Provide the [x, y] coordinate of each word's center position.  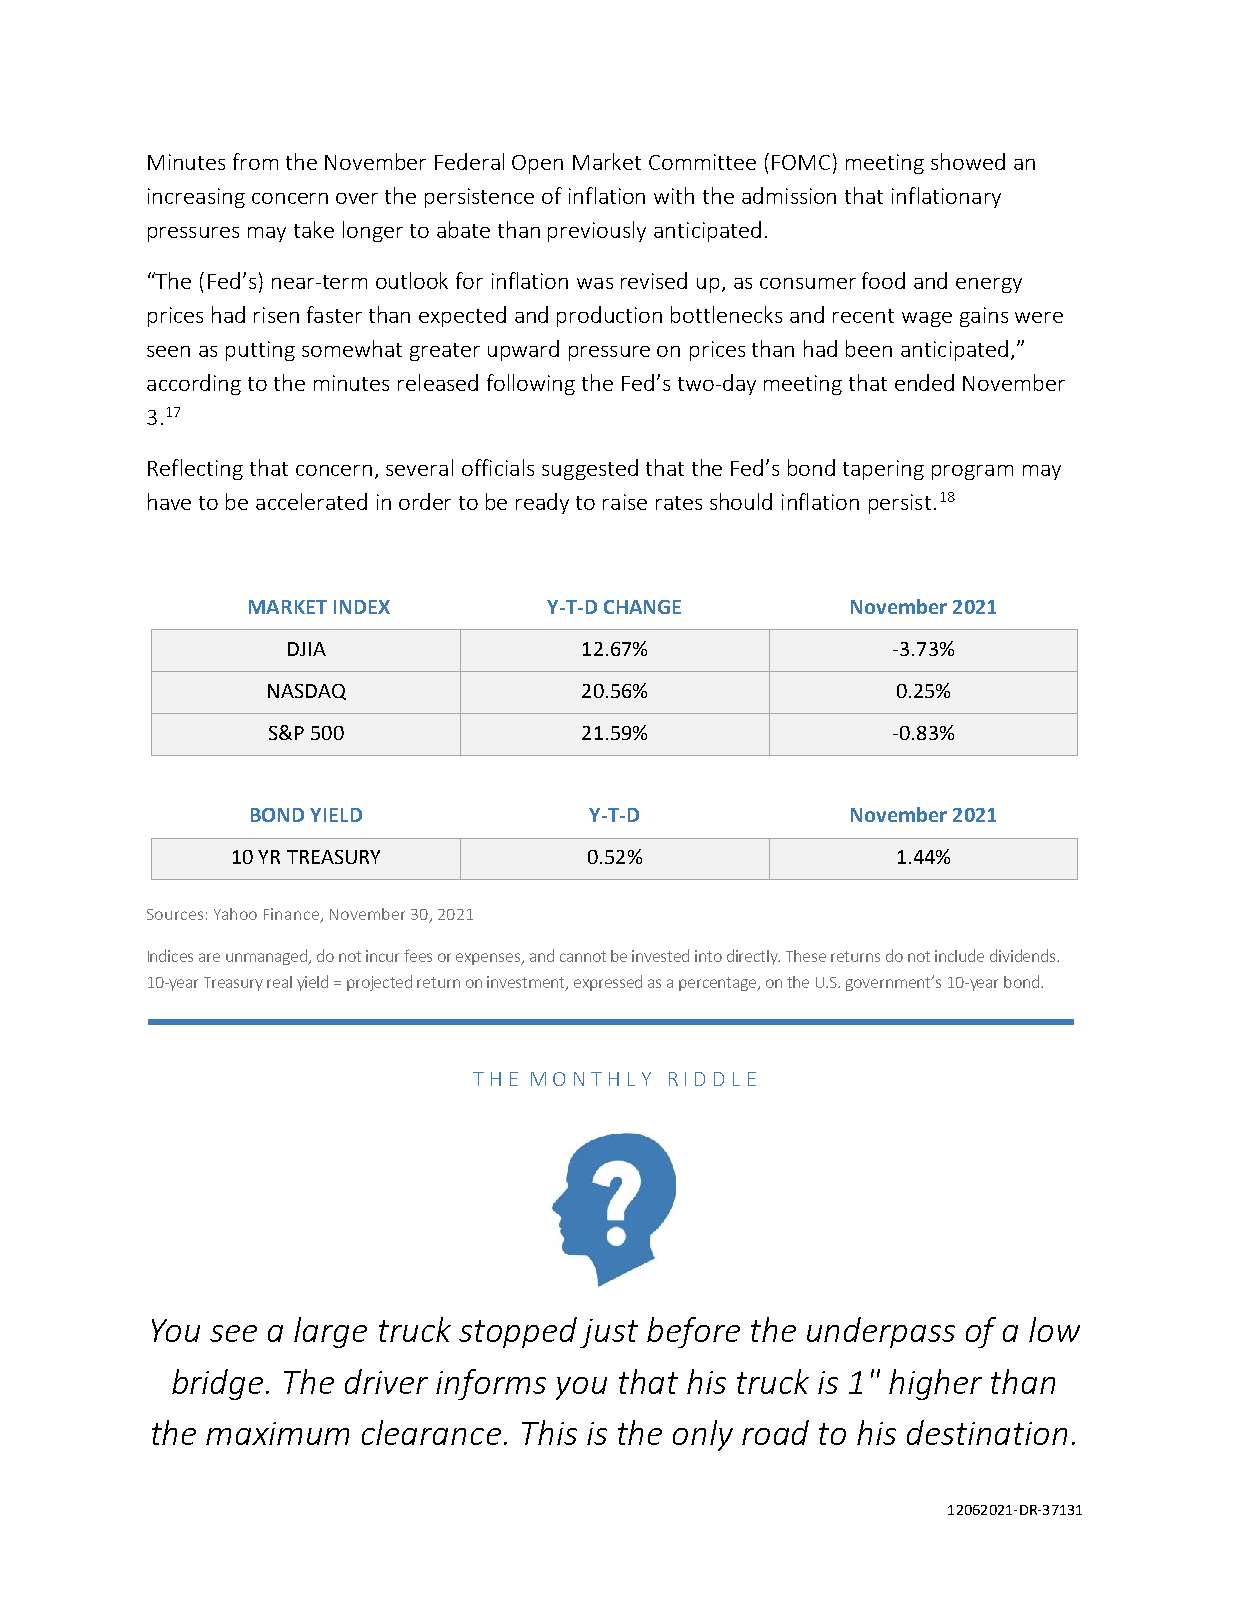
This [549, 1432]
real [279, 982]
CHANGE [642, 607]
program [972, 472]
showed [968, 161]
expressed [608, 983]
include [959, 955]
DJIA [307, 649]
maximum [277, 1433]
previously [597, 231]
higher [935, 1384]
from [255, 161]
